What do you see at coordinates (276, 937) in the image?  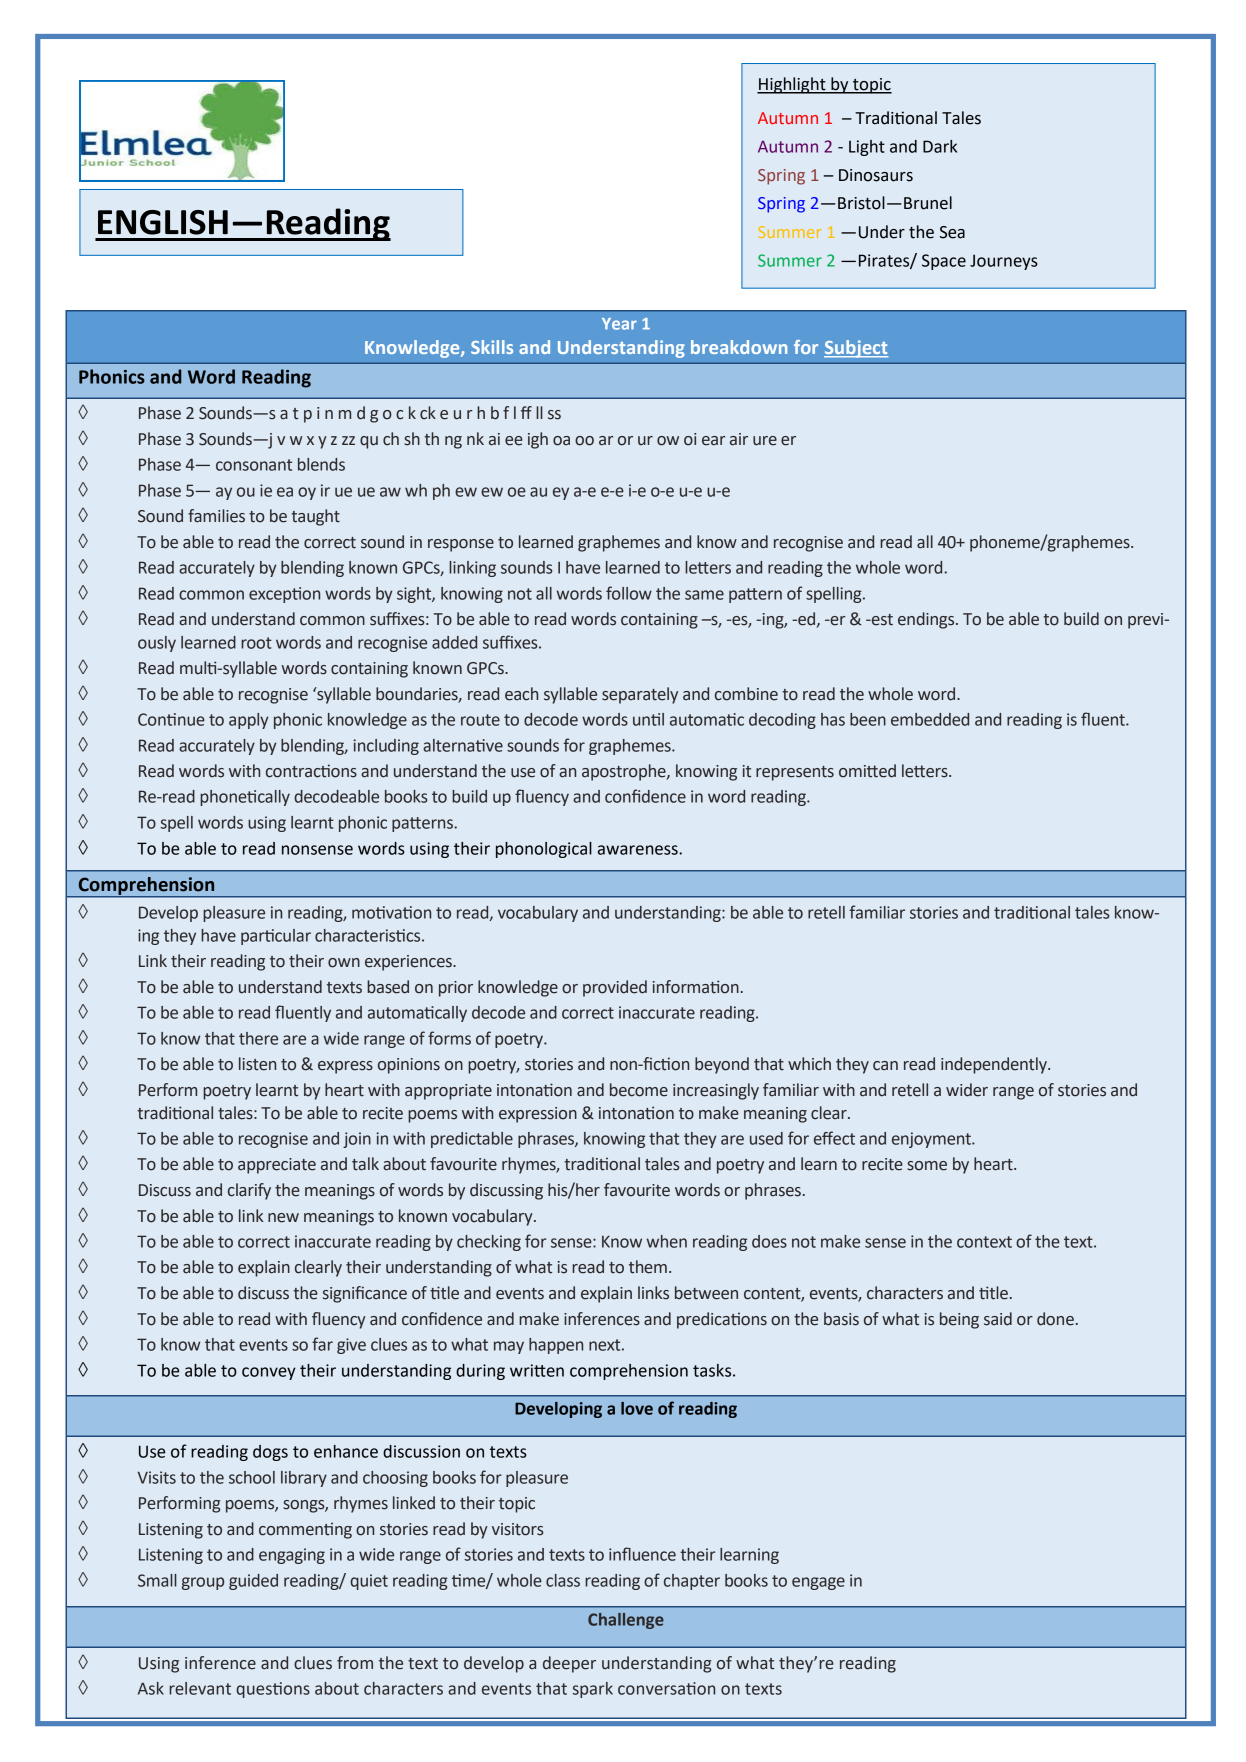 I see `particular` at bounding box center [276, 937].
